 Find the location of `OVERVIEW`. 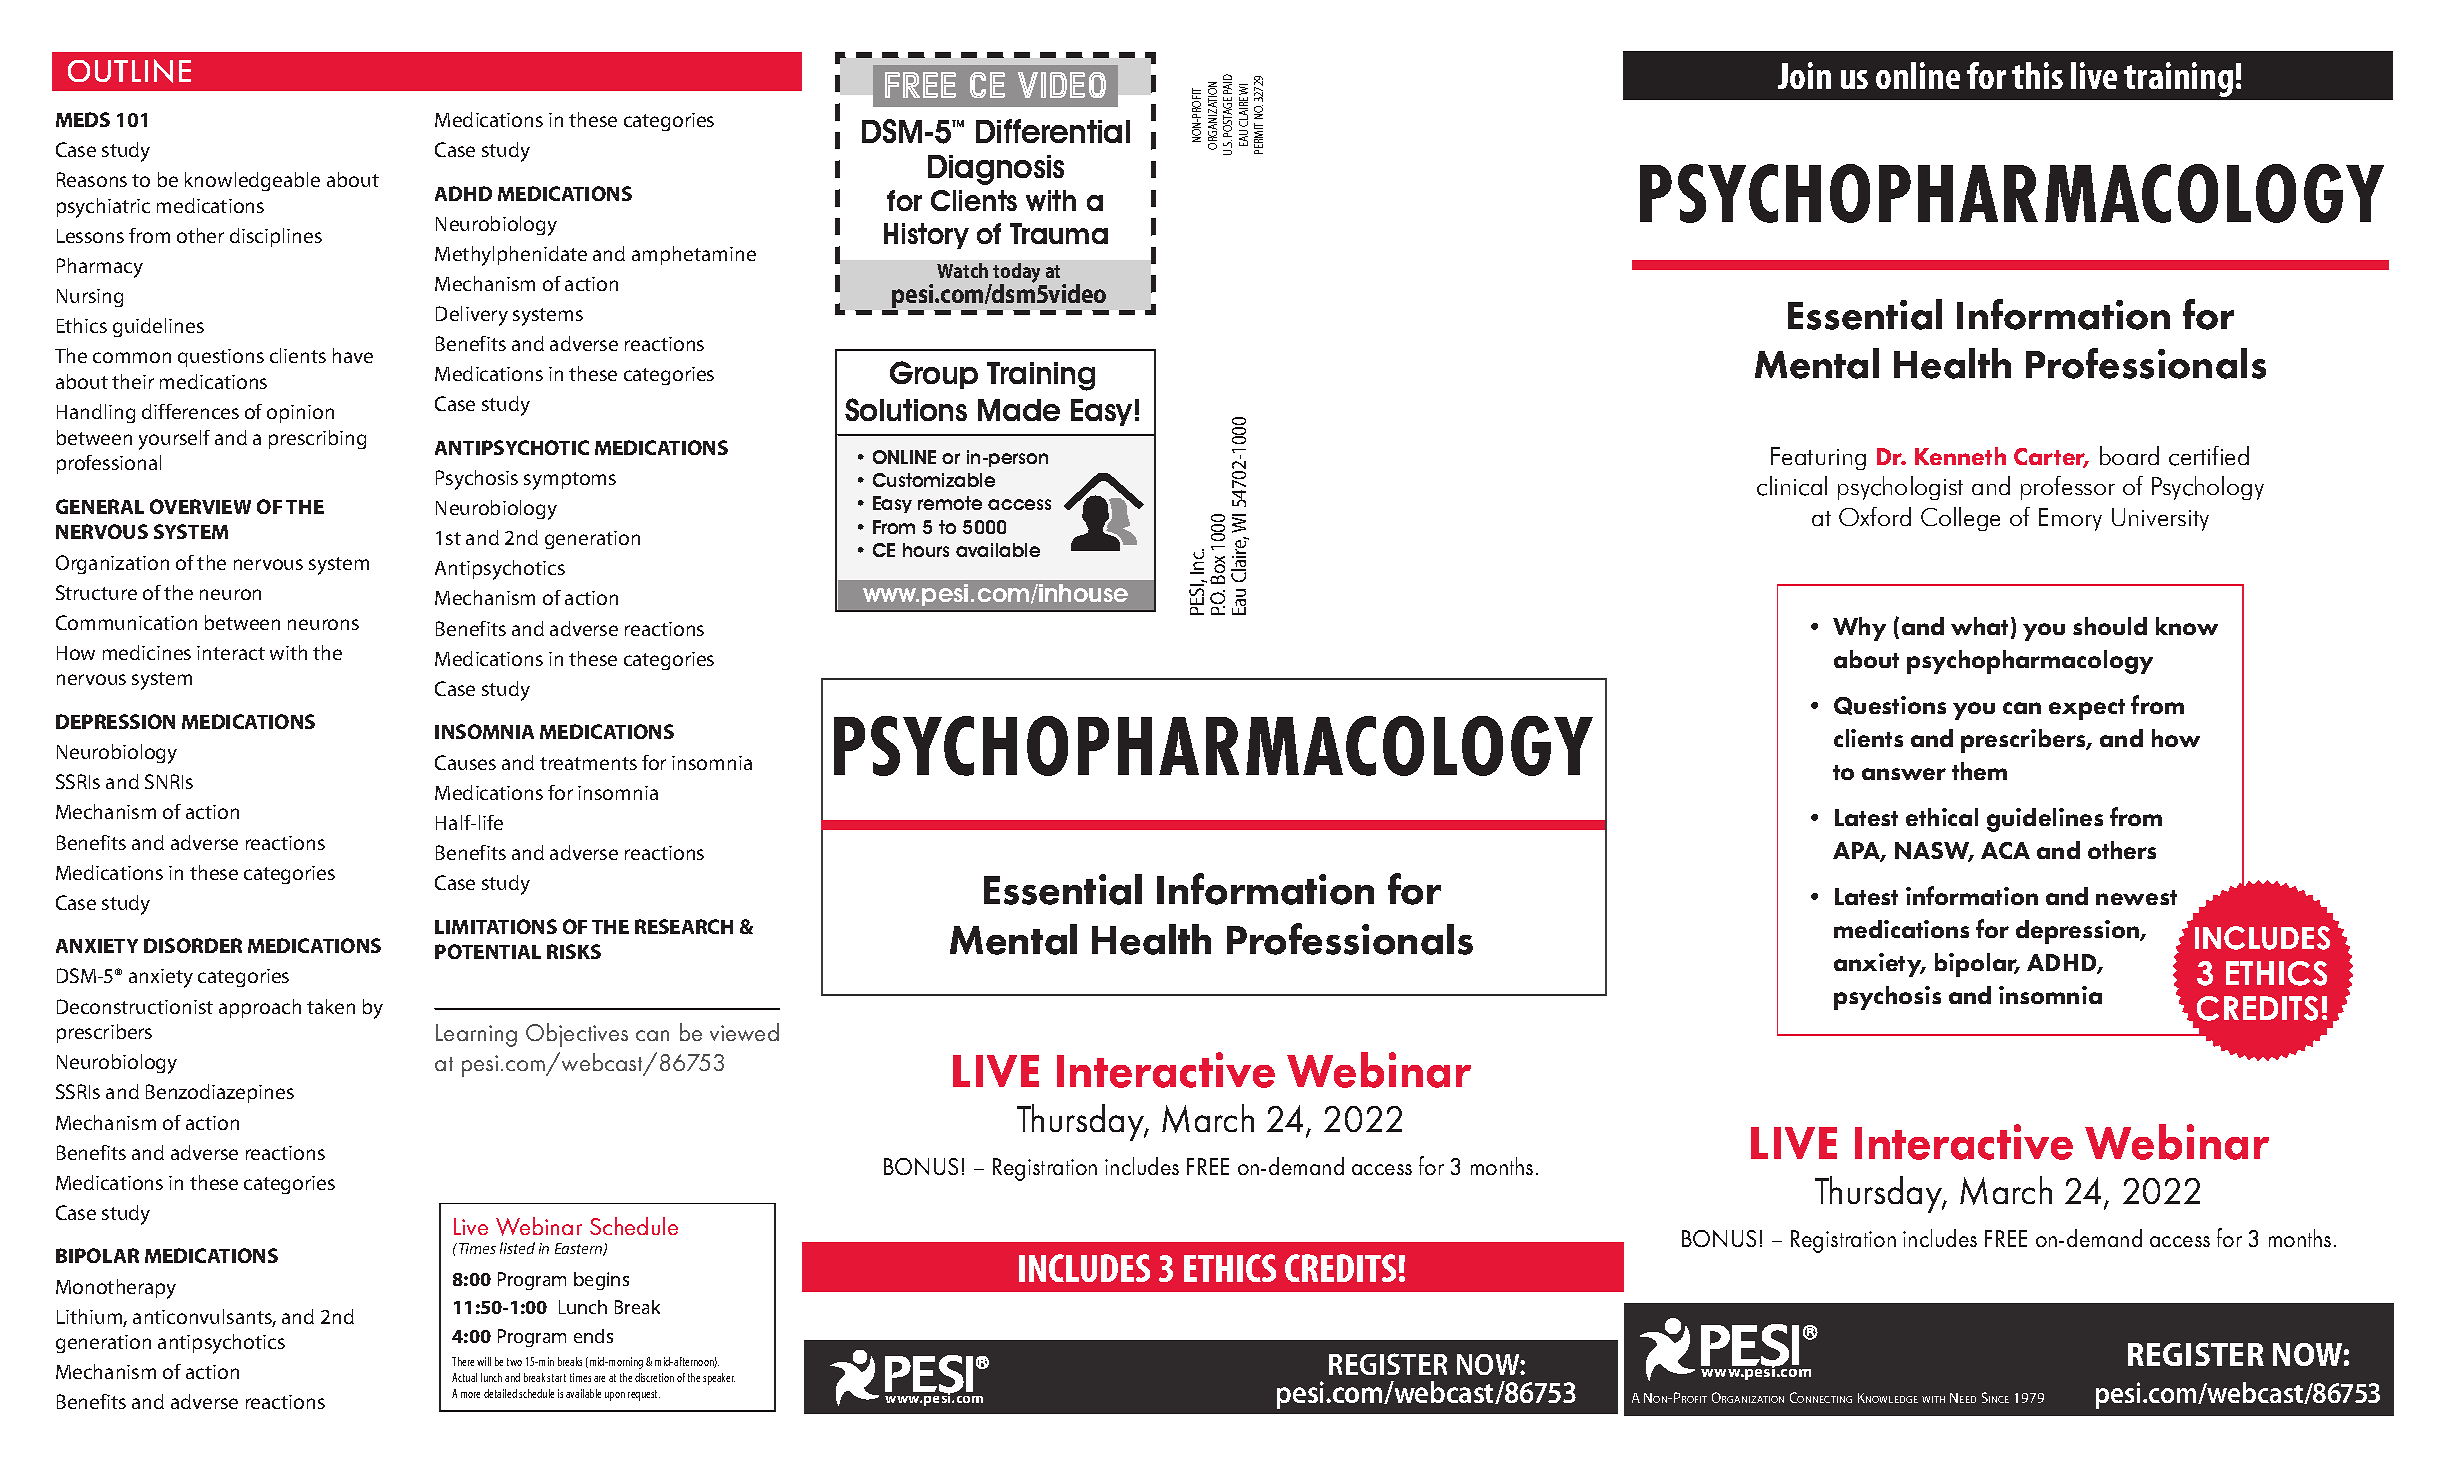

OVERVIEW is located at coordinates (200, 506).
